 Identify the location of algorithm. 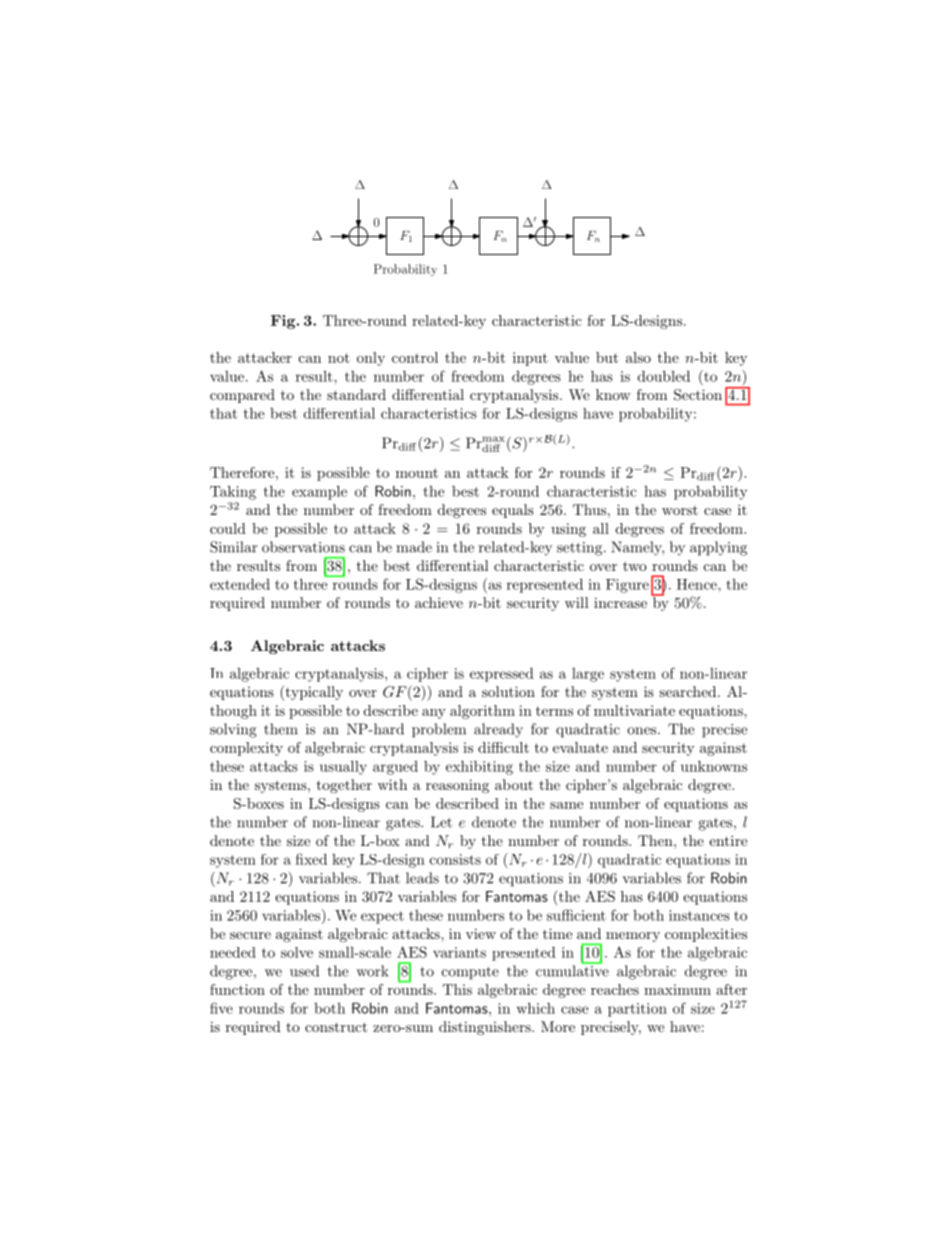
(482, 712).
